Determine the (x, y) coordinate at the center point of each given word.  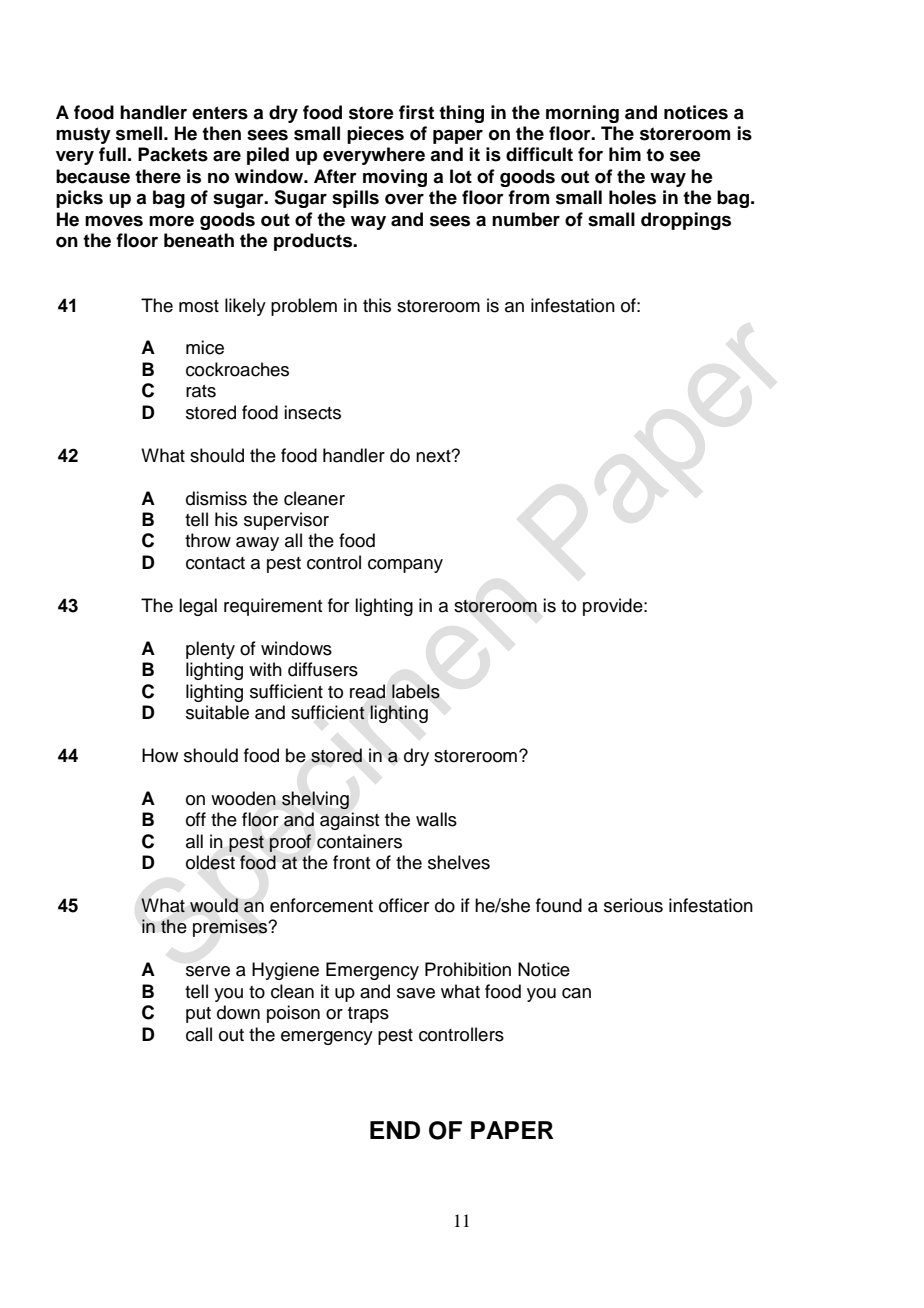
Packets (173, 154)
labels (416, 691)
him (625, 154)
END (395, 1130)
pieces (375, 135)
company (405, 566)
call (199, 1034)
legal (198, 607)
